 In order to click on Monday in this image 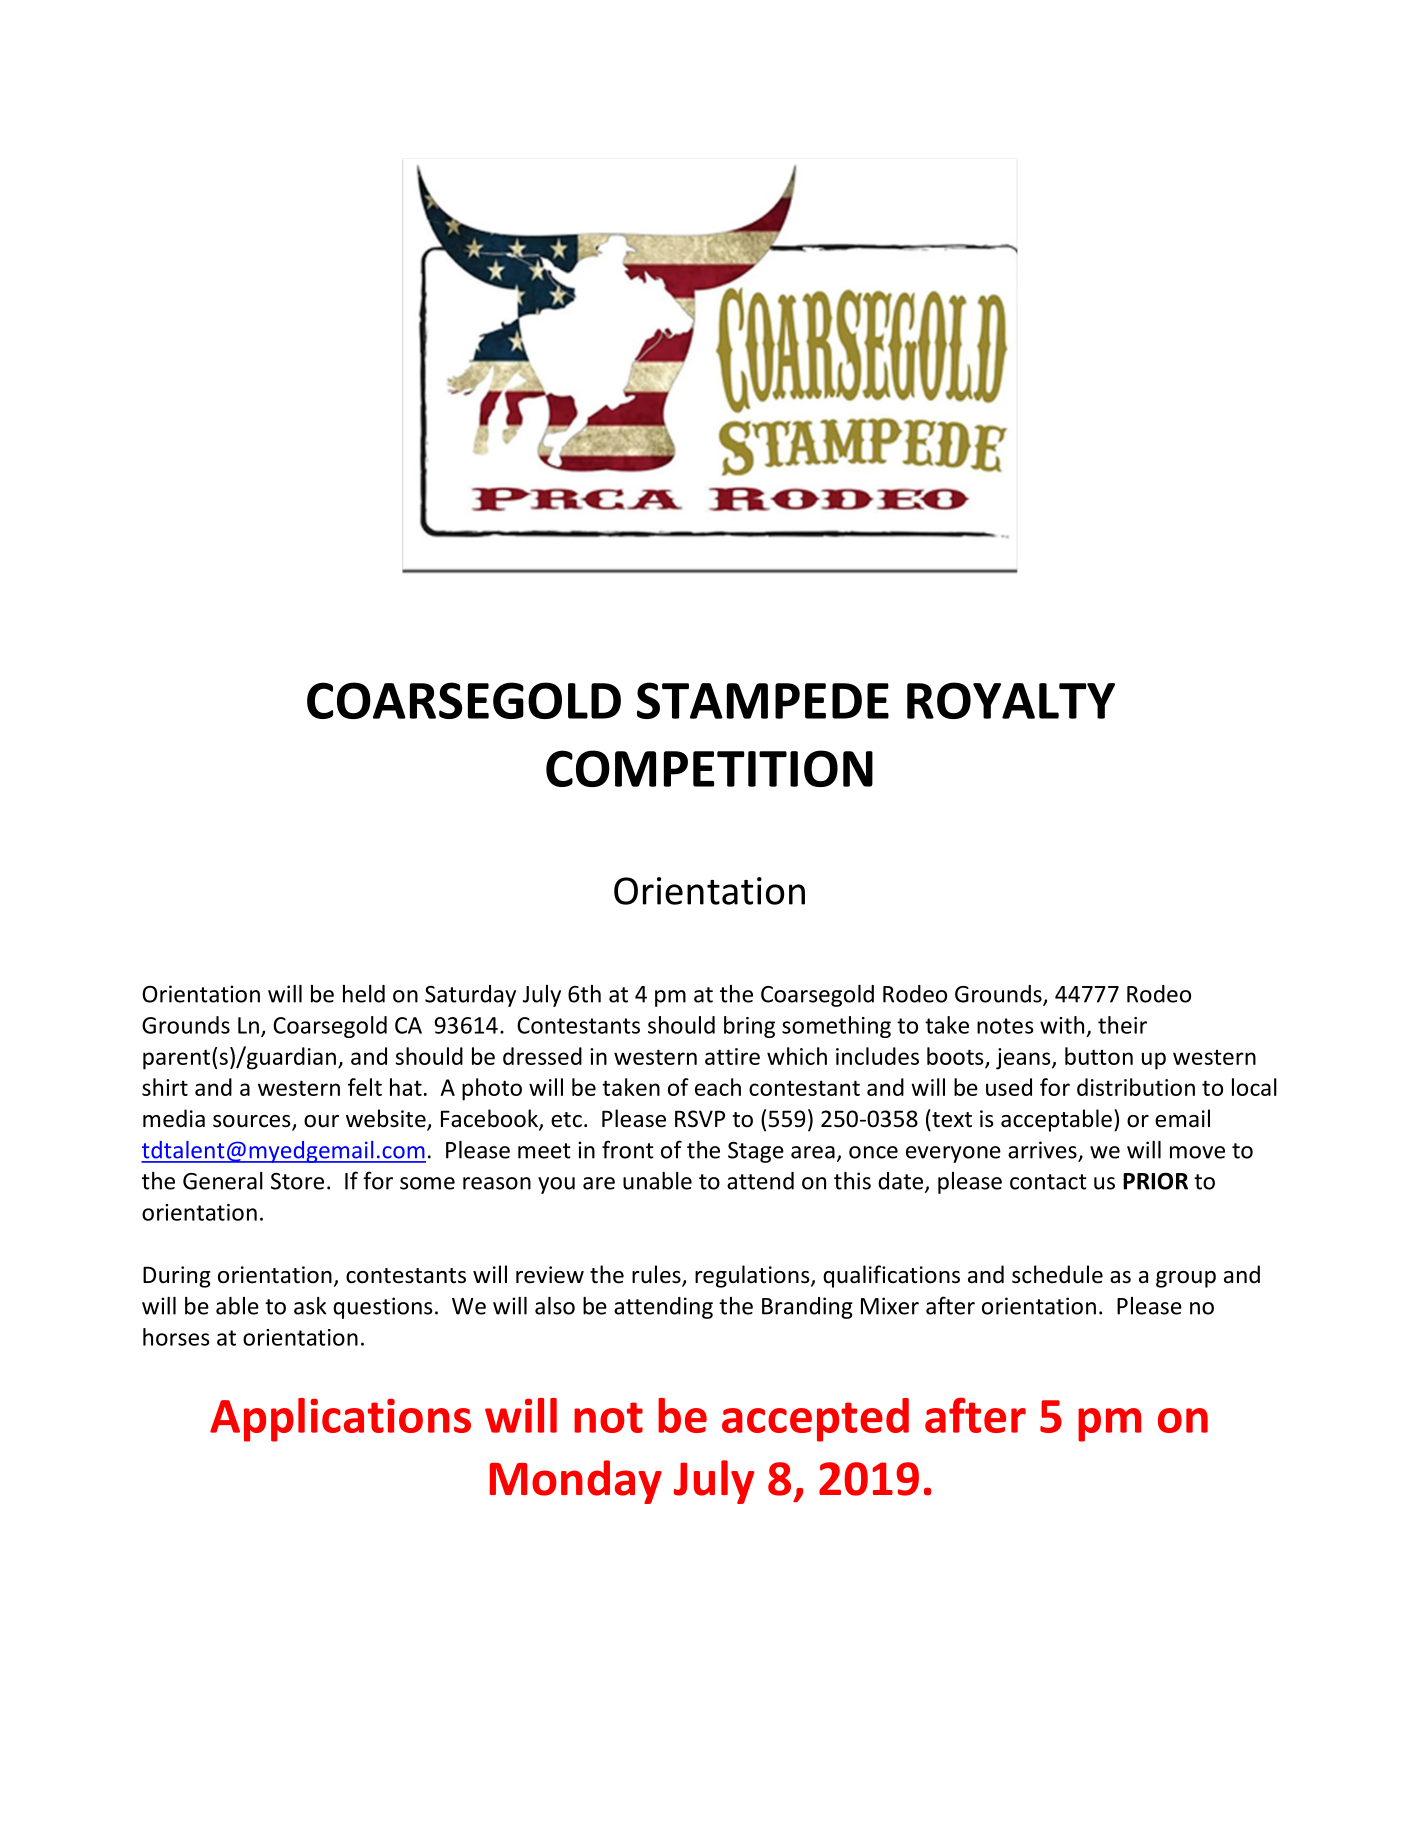, I will do `click(576, 1482)`.
